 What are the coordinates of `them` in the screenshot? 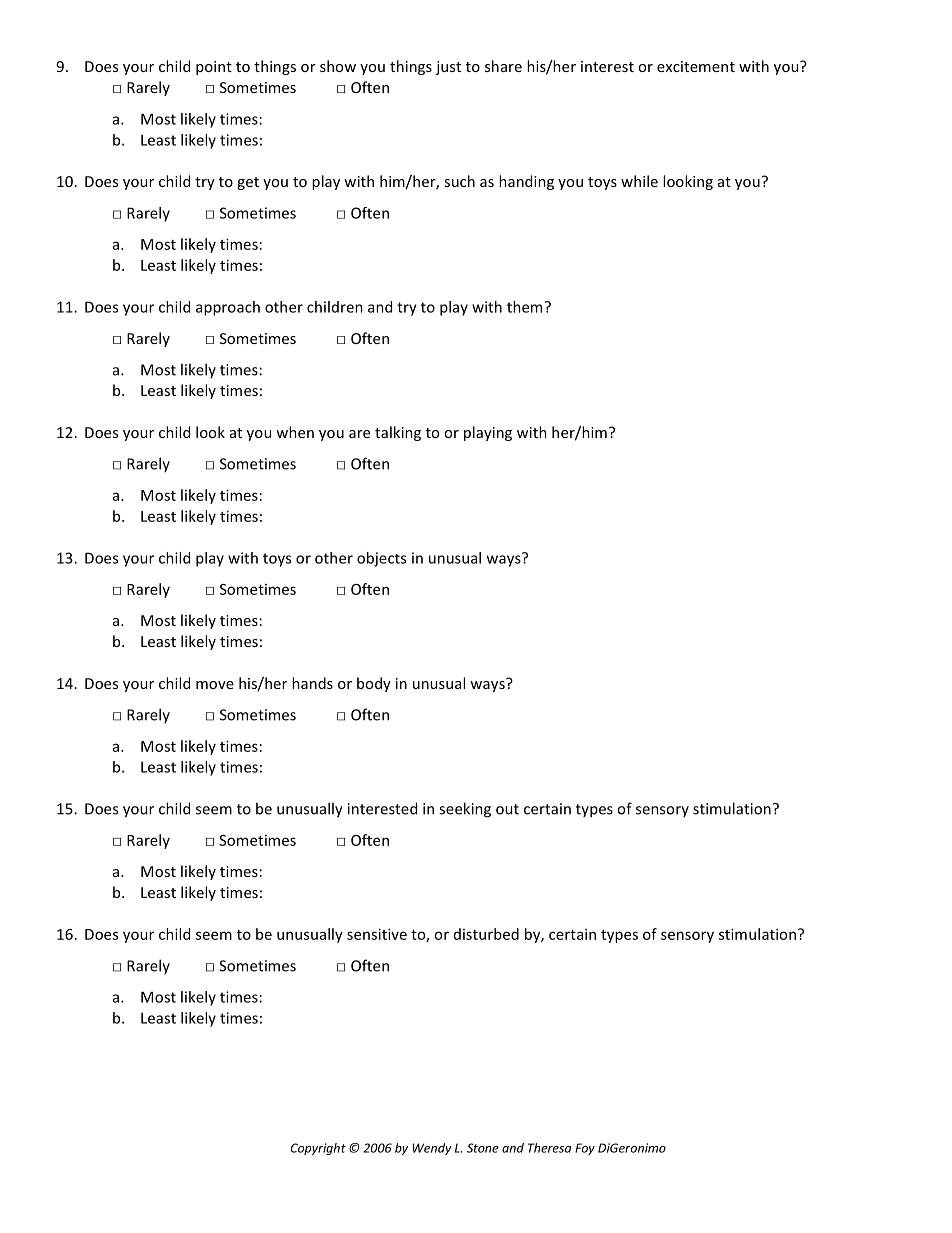 It's located at (524, 307).
